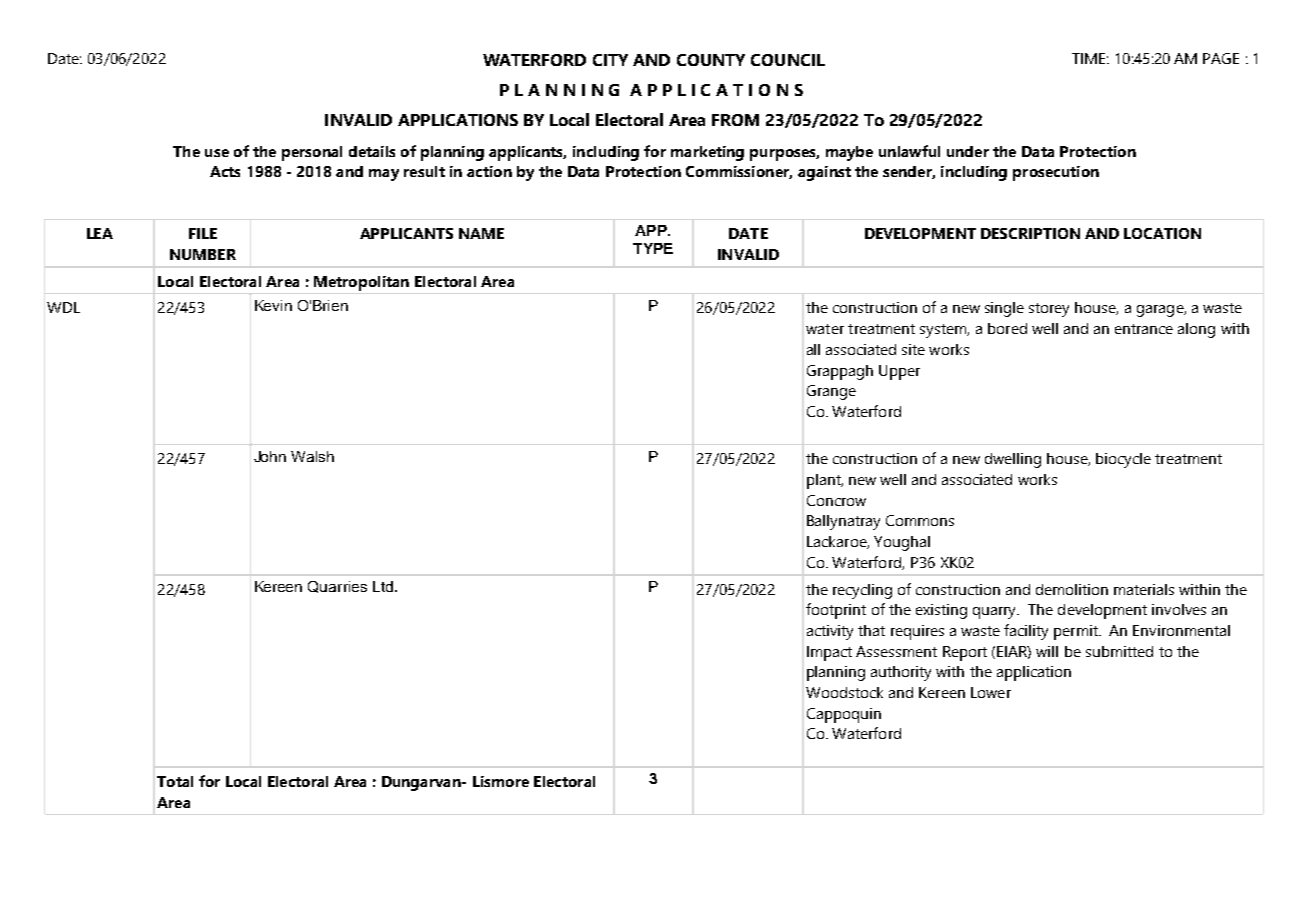 This screenshot has width=1308, height=924. Describe the element at coordinates (825, 481) in the screenshot. I see `plant` at that location.
